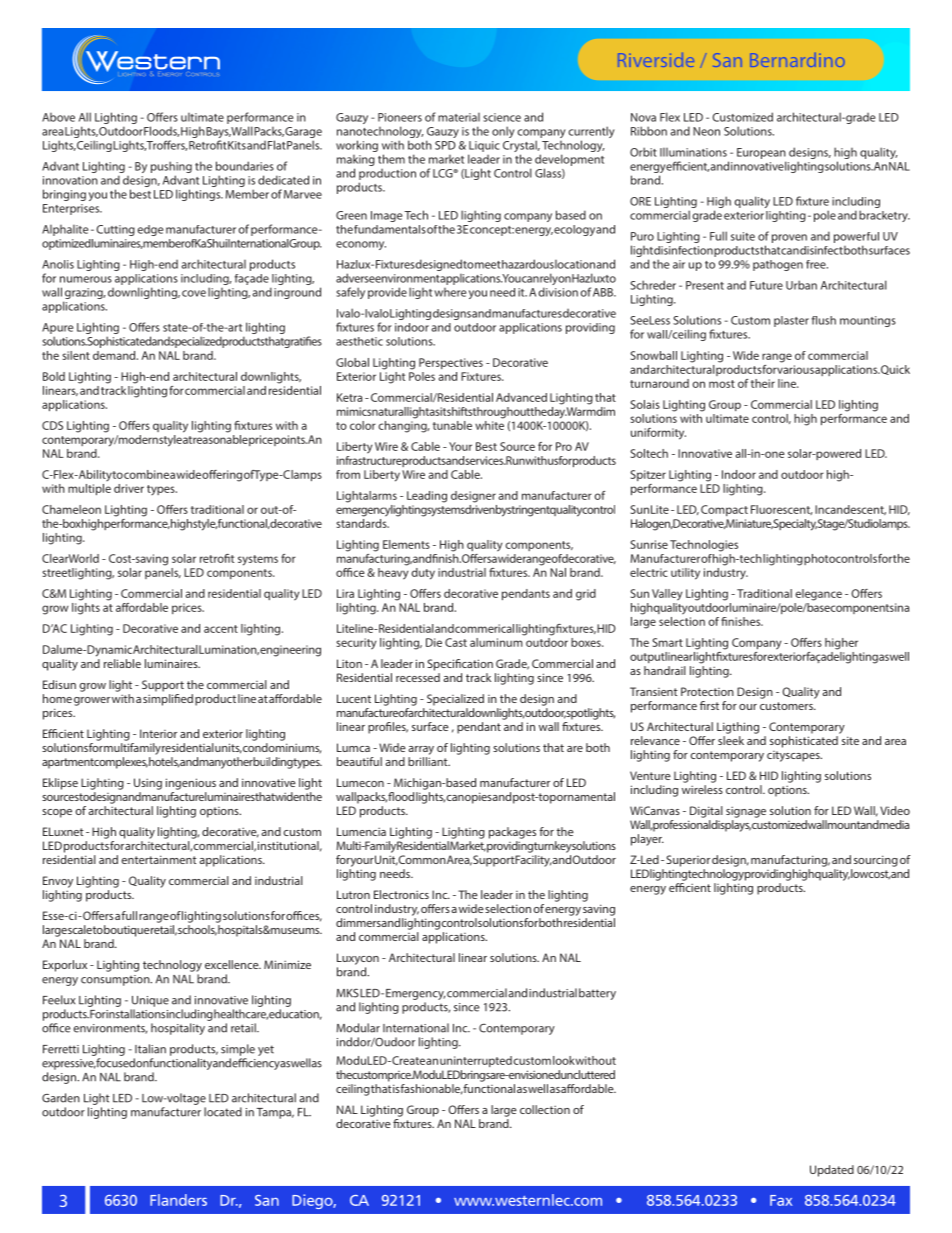  I want to click on combine, so click(146, 474).
